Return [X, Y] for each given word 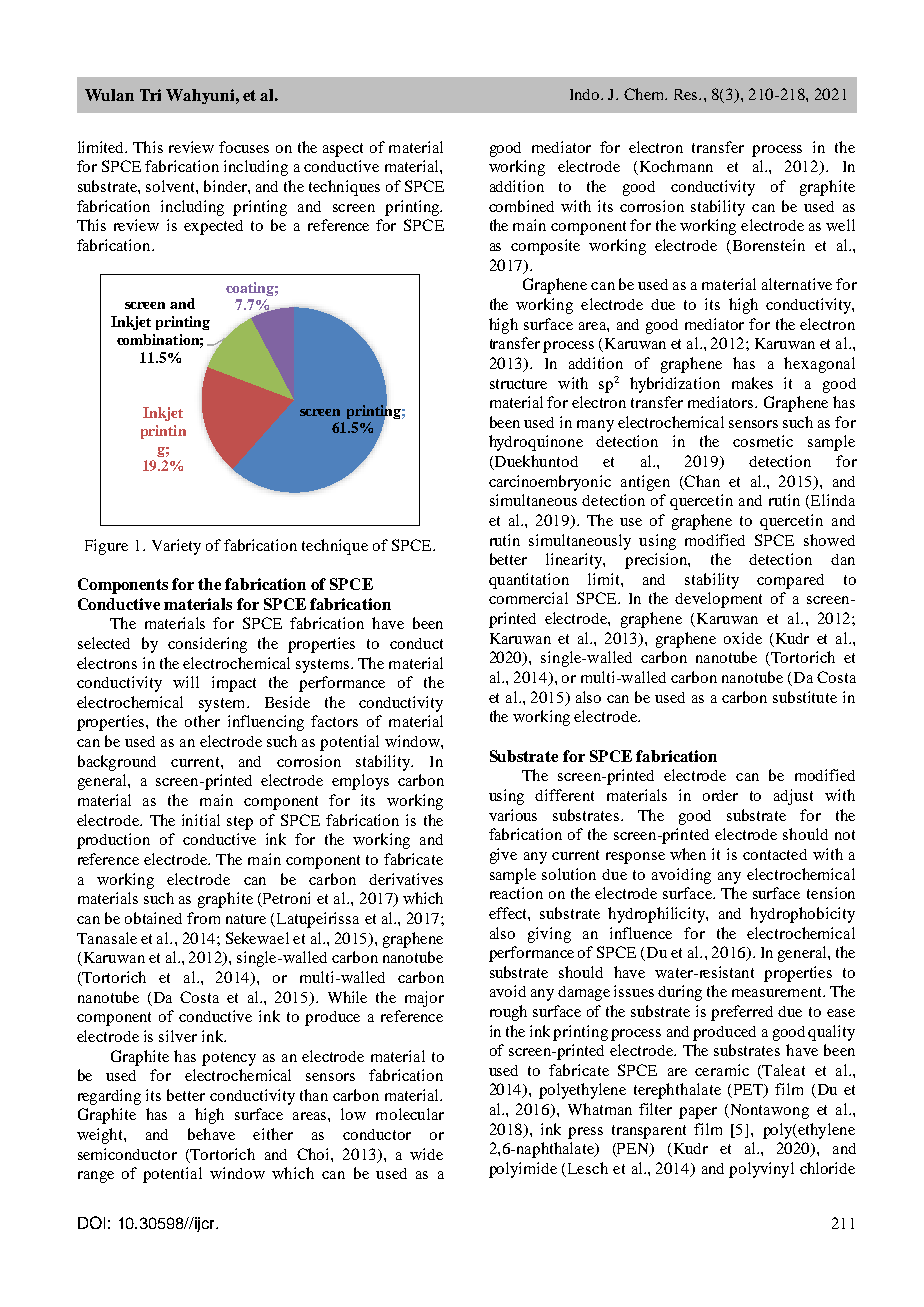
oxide [743, 638]
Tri [150, 95]
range [96, 1177]
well [840, 225]
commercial [528, 598]
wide [426, 1154]
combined [521, 206]
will [186, 682]
